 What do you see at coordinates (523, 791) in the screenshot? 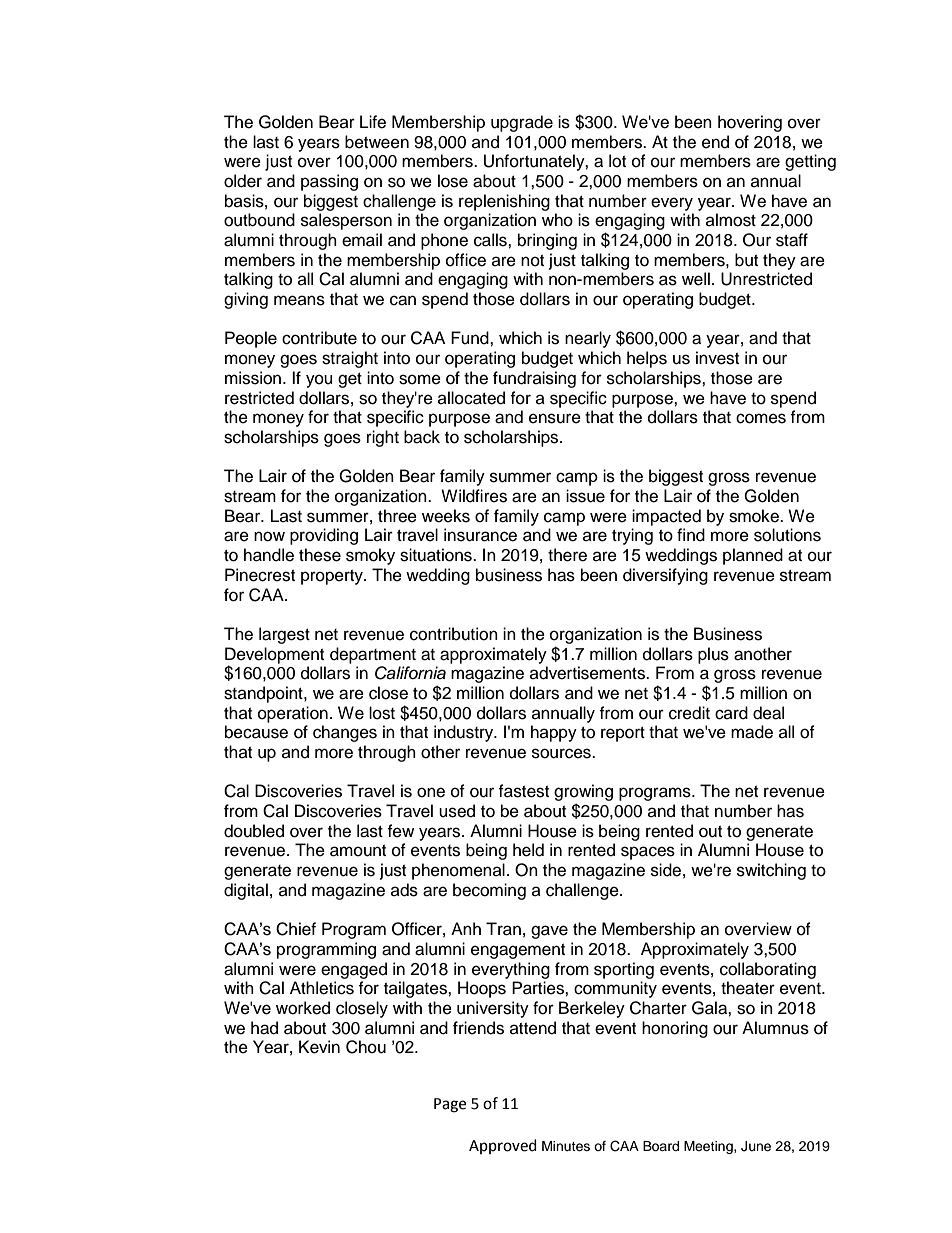
I see `fastest` at bounding box center [523, 791].
